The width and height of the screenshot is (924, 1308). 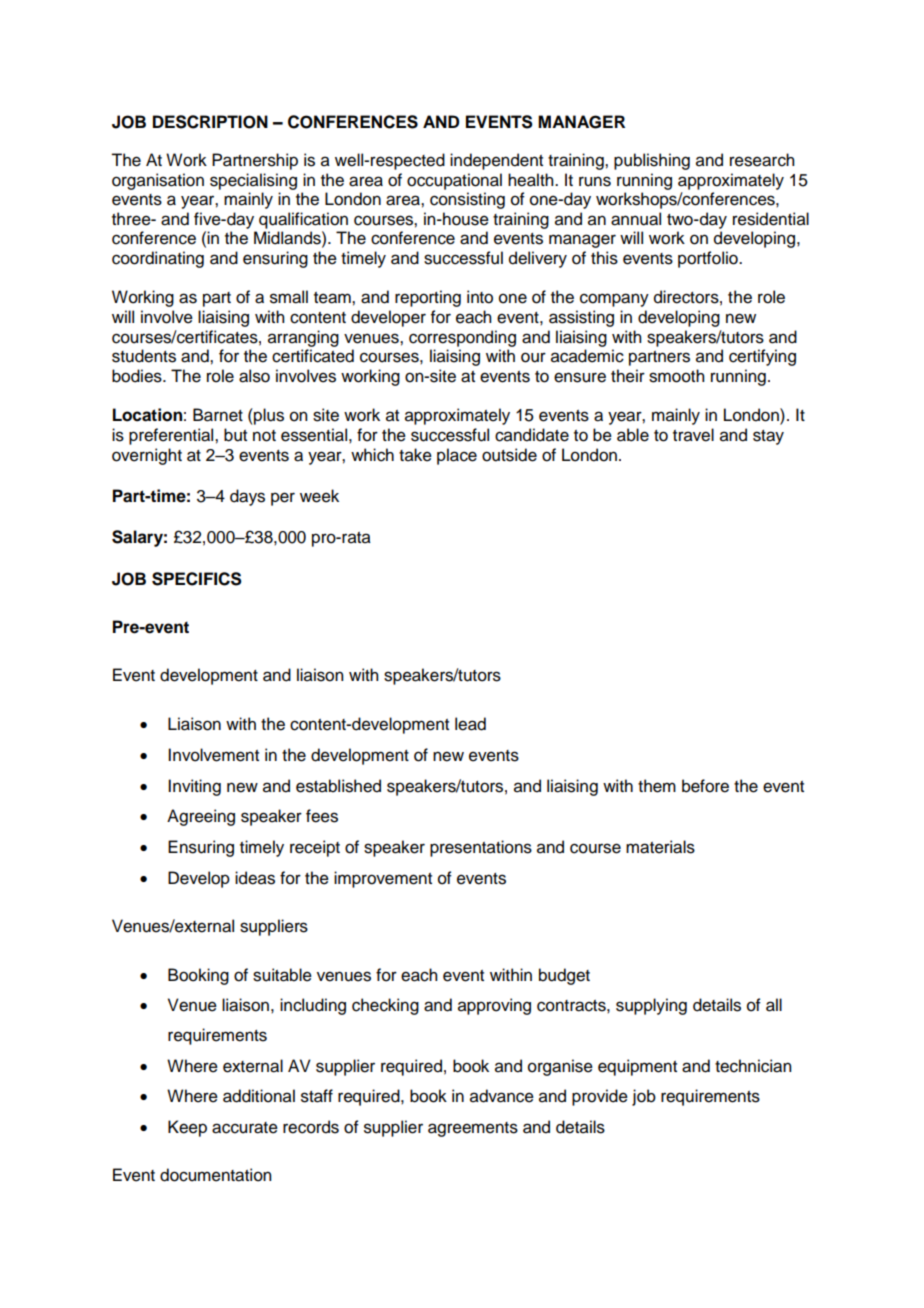 I want to click on before, so click(x=705, y=786).
